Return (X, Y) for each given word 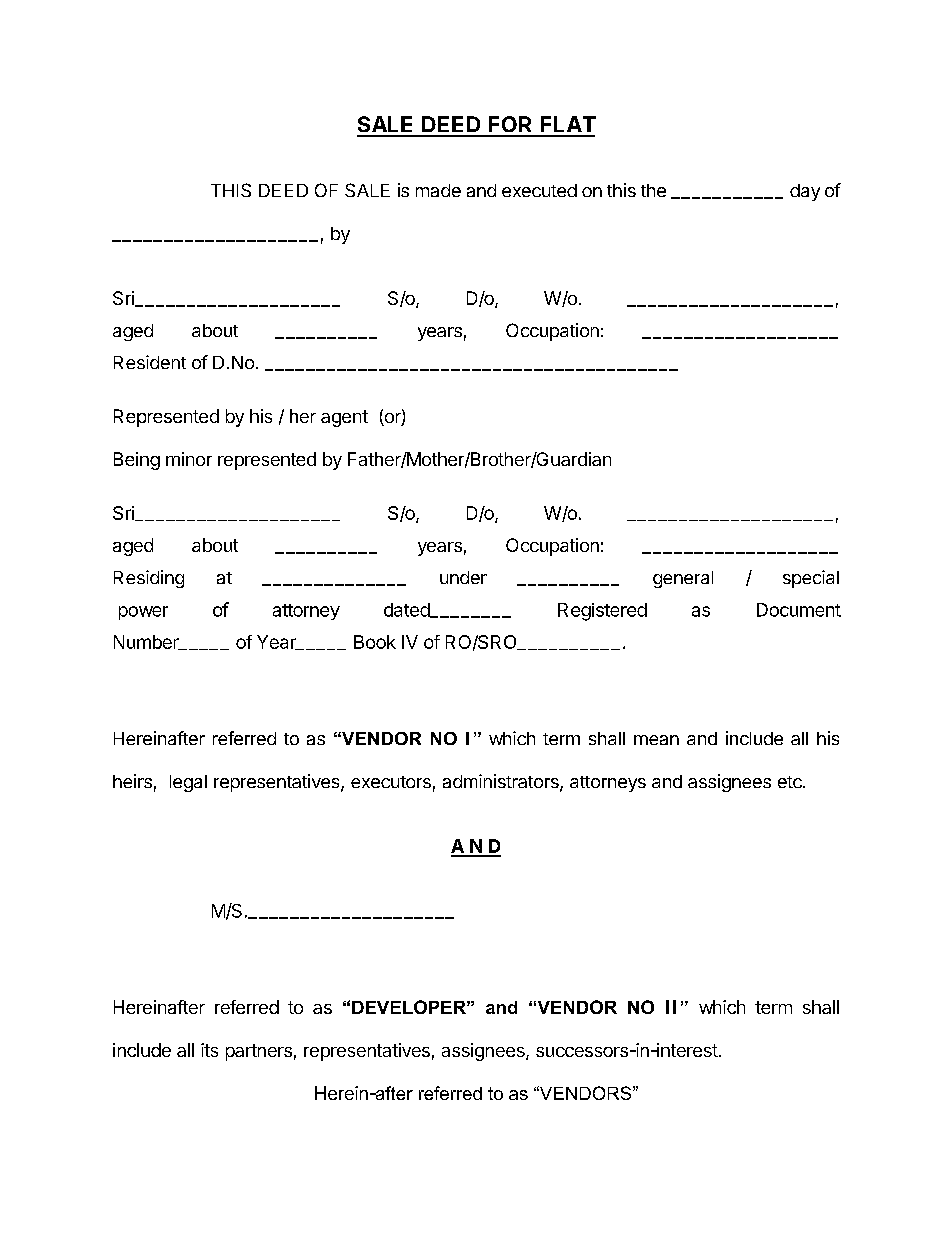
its (209, 1050)
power (143, 613)
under (463, 577)
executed (539, 190)
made (438, 190)
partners (259, 1052)
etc (791, 782)
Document (799, 610)
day (805, 192)
